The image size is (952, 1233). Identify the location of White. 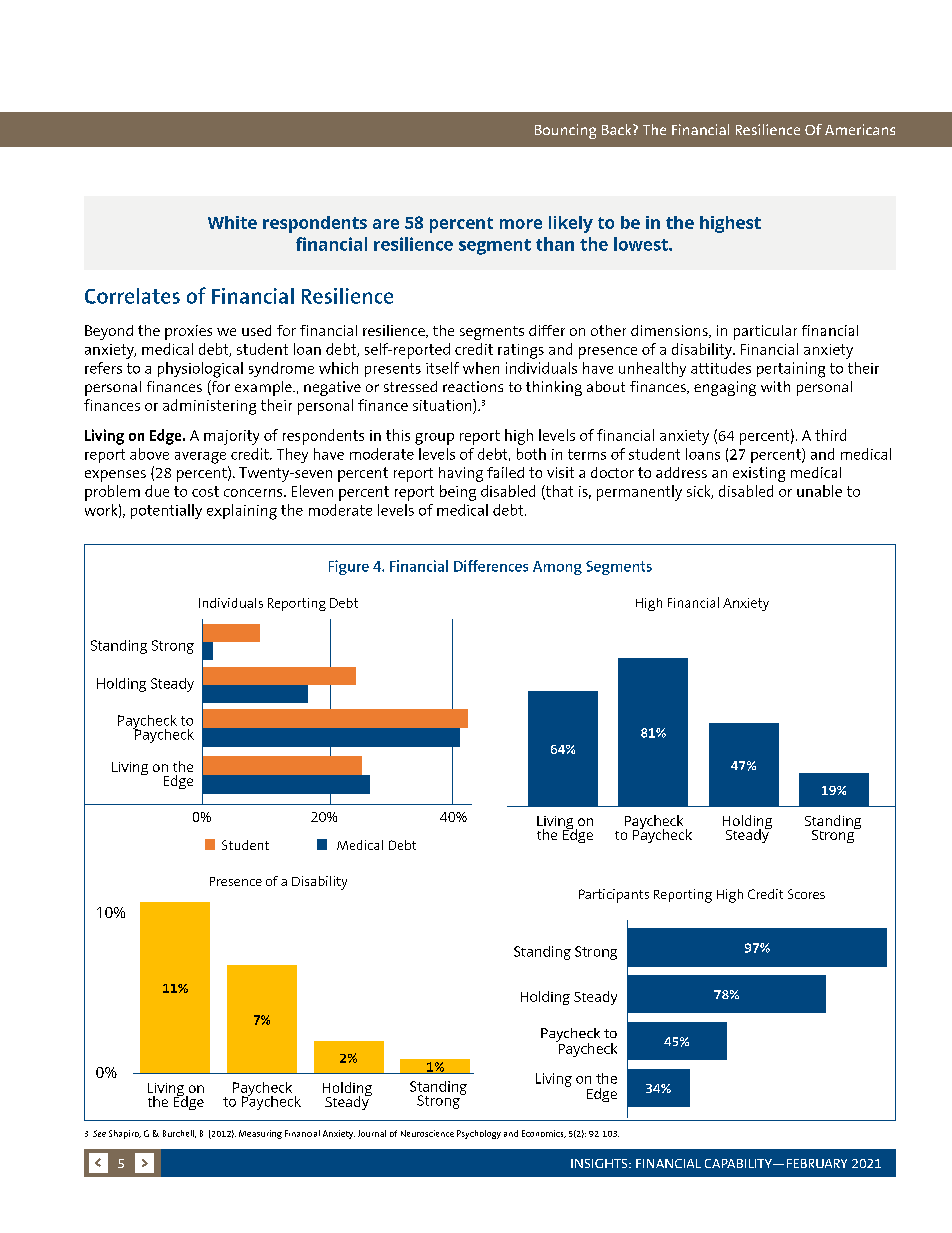
(232, 222).
